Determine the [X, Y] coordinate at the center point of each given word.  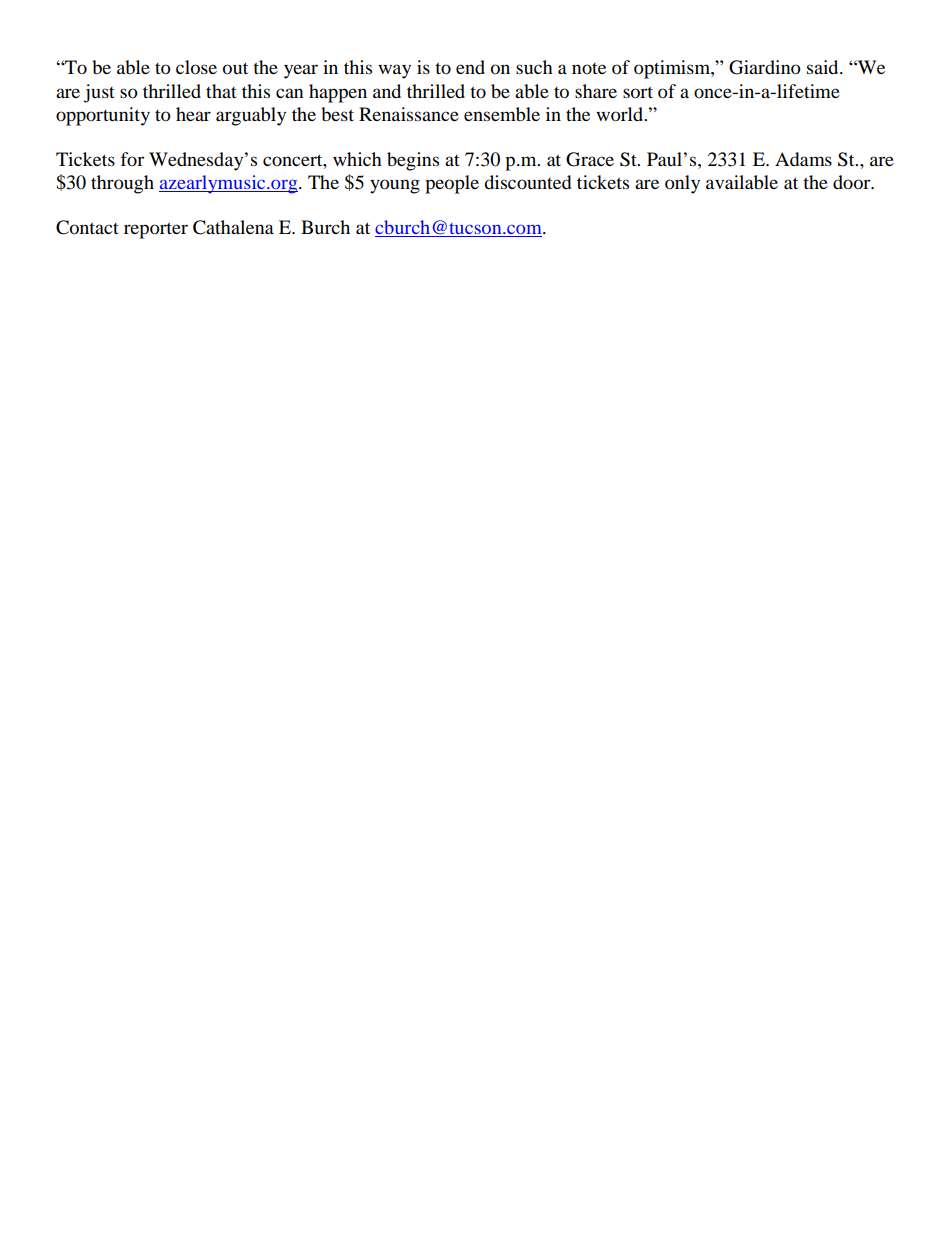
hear [193, 114]
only [682, 184]
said [824, 67]
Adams [803, 159]
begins [413, 161]
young [395, 186]
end [470, 67]
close [196, 67]
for [132, 159]
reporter [156, 230]
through [122, 184]
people [452, 184]
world [621, 114]
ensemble [502, 114]
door [853, 182]
